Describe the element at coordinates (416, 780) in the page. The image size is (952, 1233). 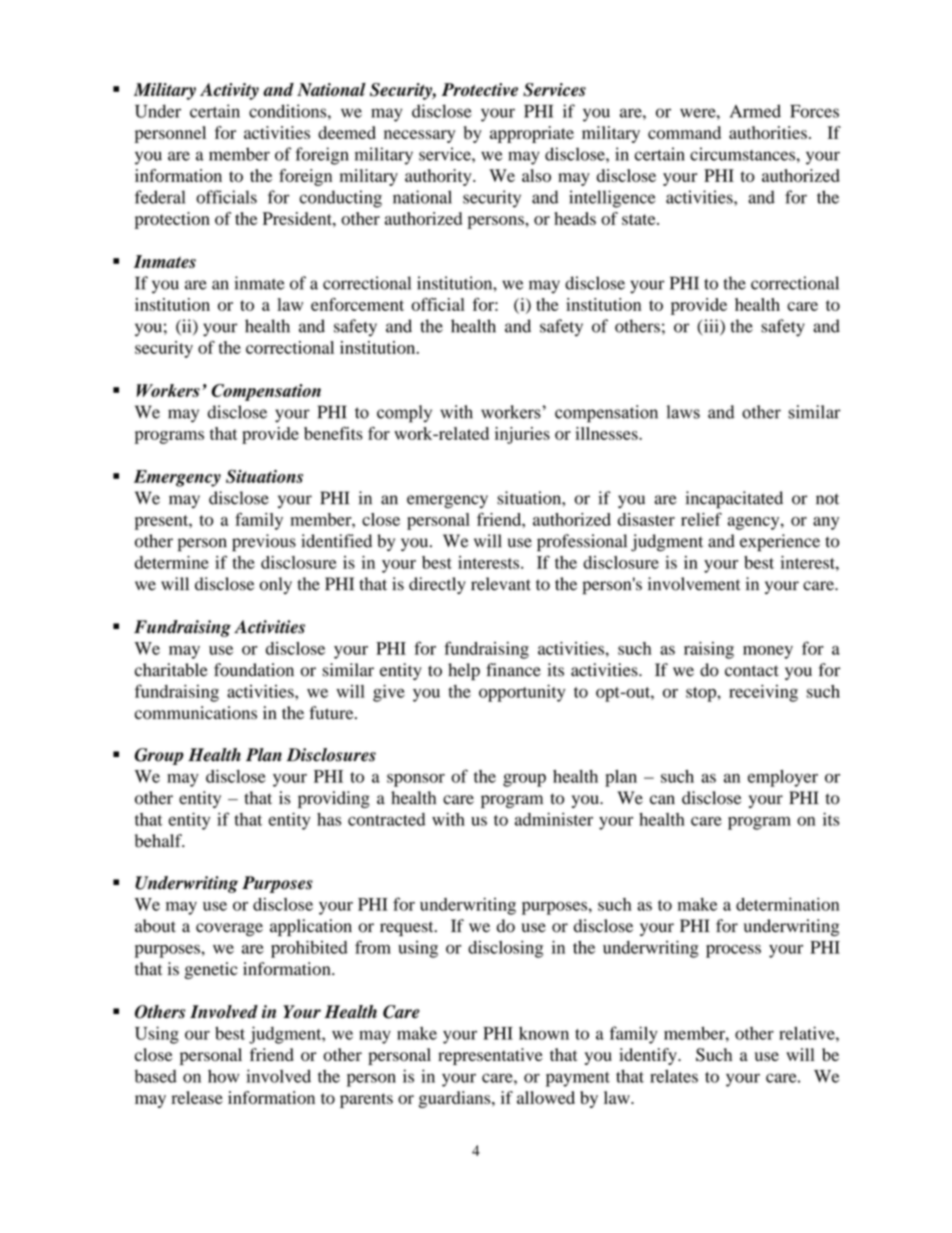
I see `sponsor` at that location.
